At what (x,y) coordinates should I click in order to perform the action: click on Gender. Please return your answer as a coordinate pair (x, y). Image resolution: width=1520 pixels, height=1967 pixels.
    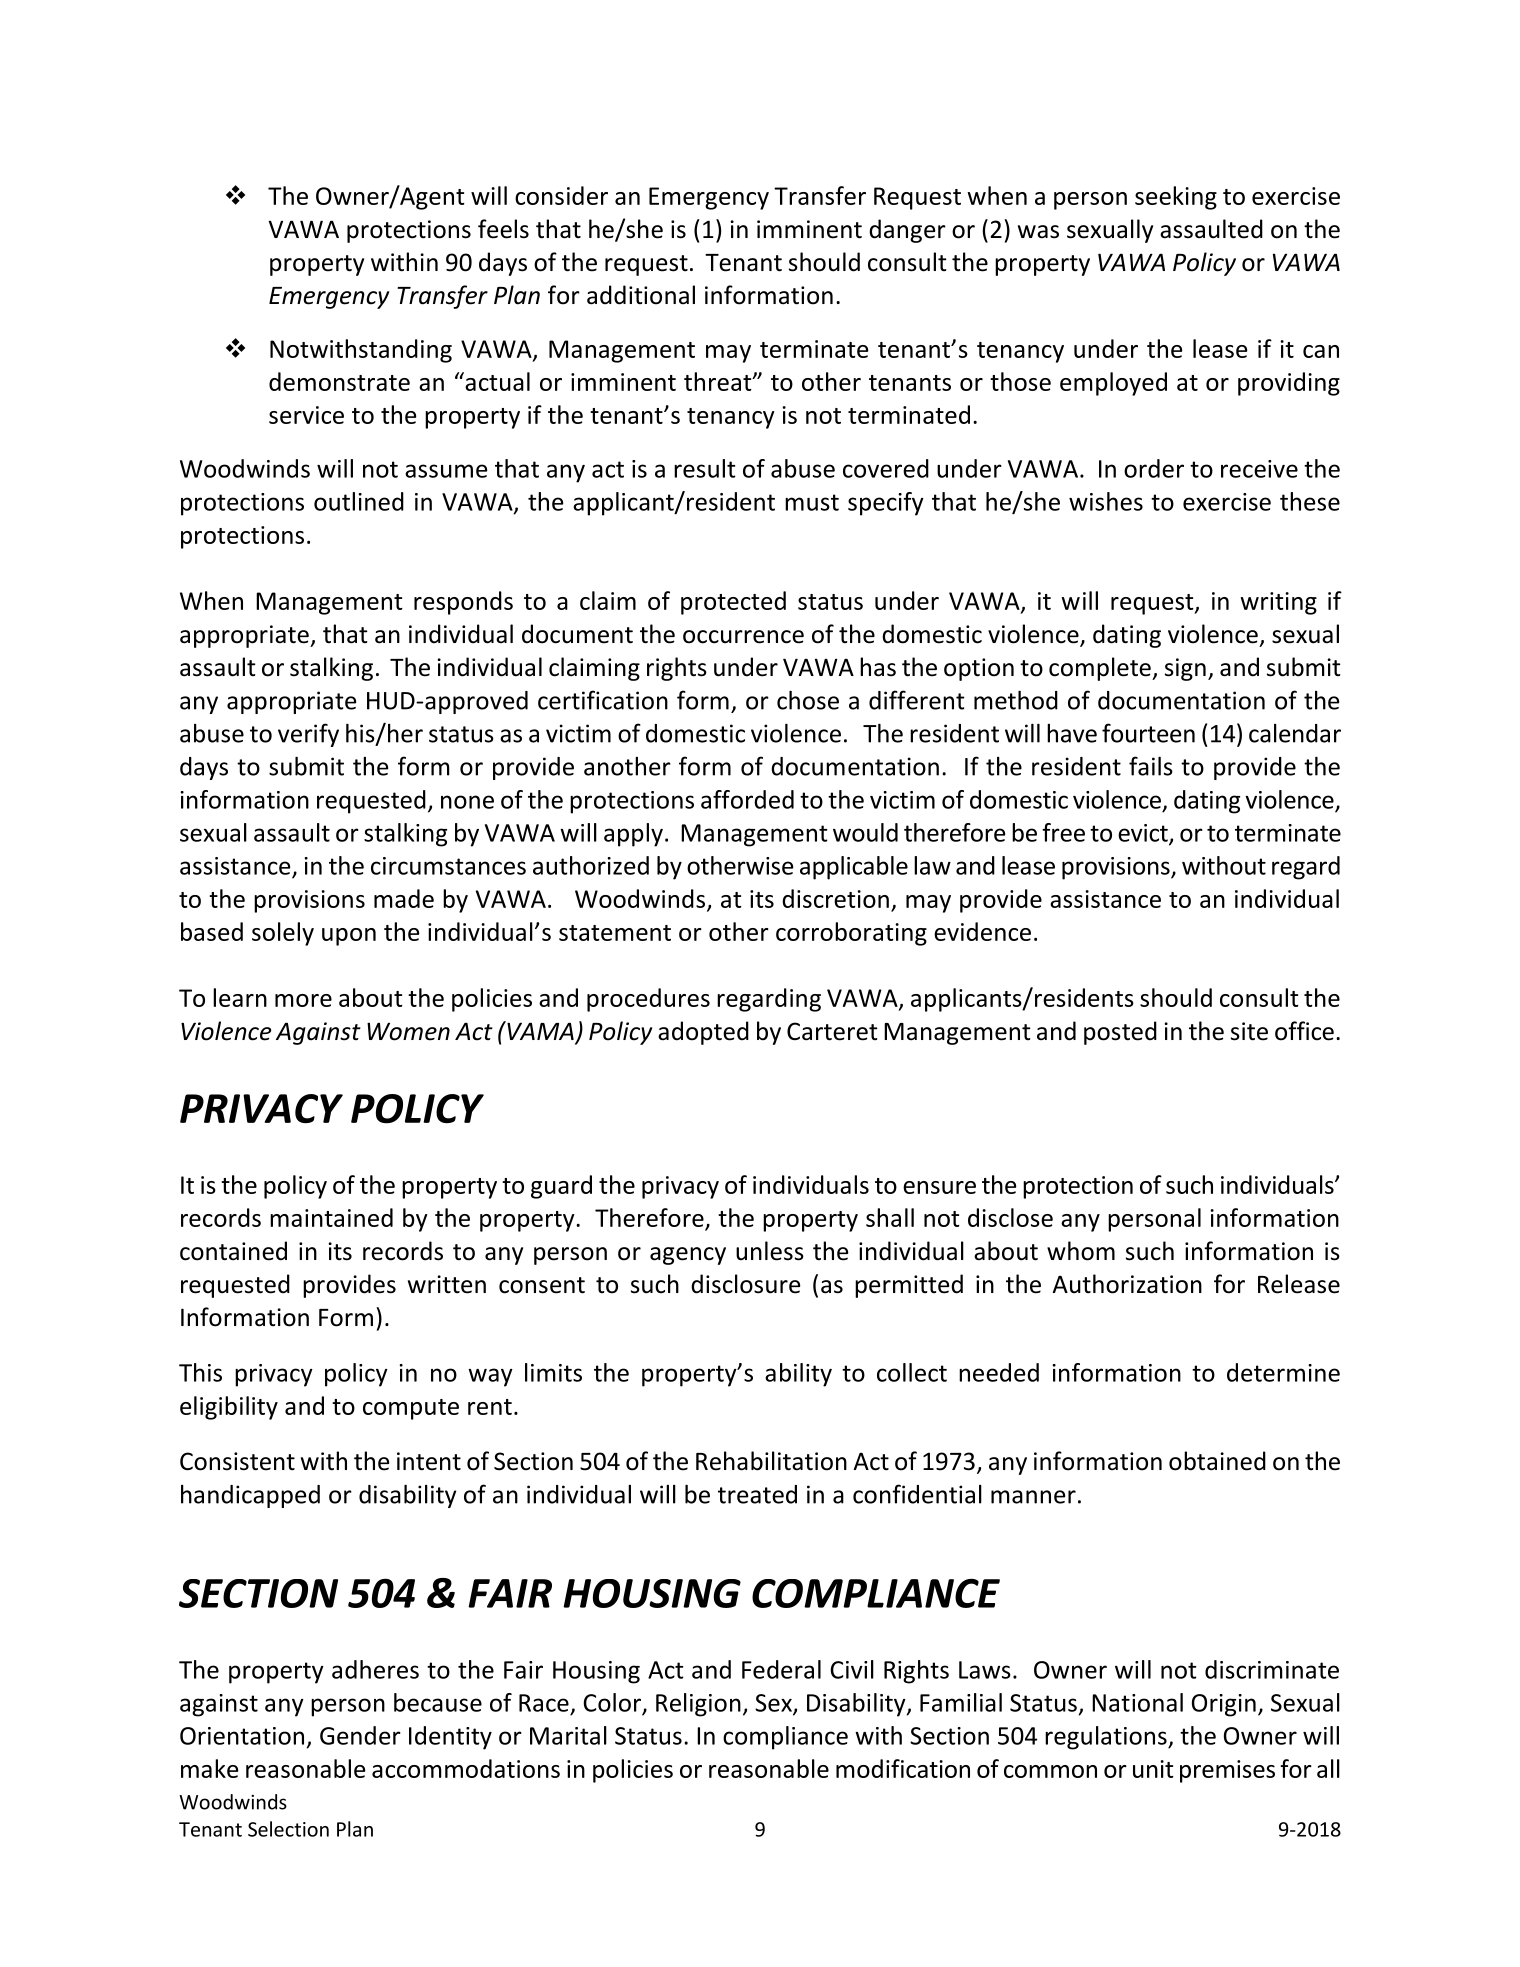
    Looking at the image, I should click on (360, 1735).
